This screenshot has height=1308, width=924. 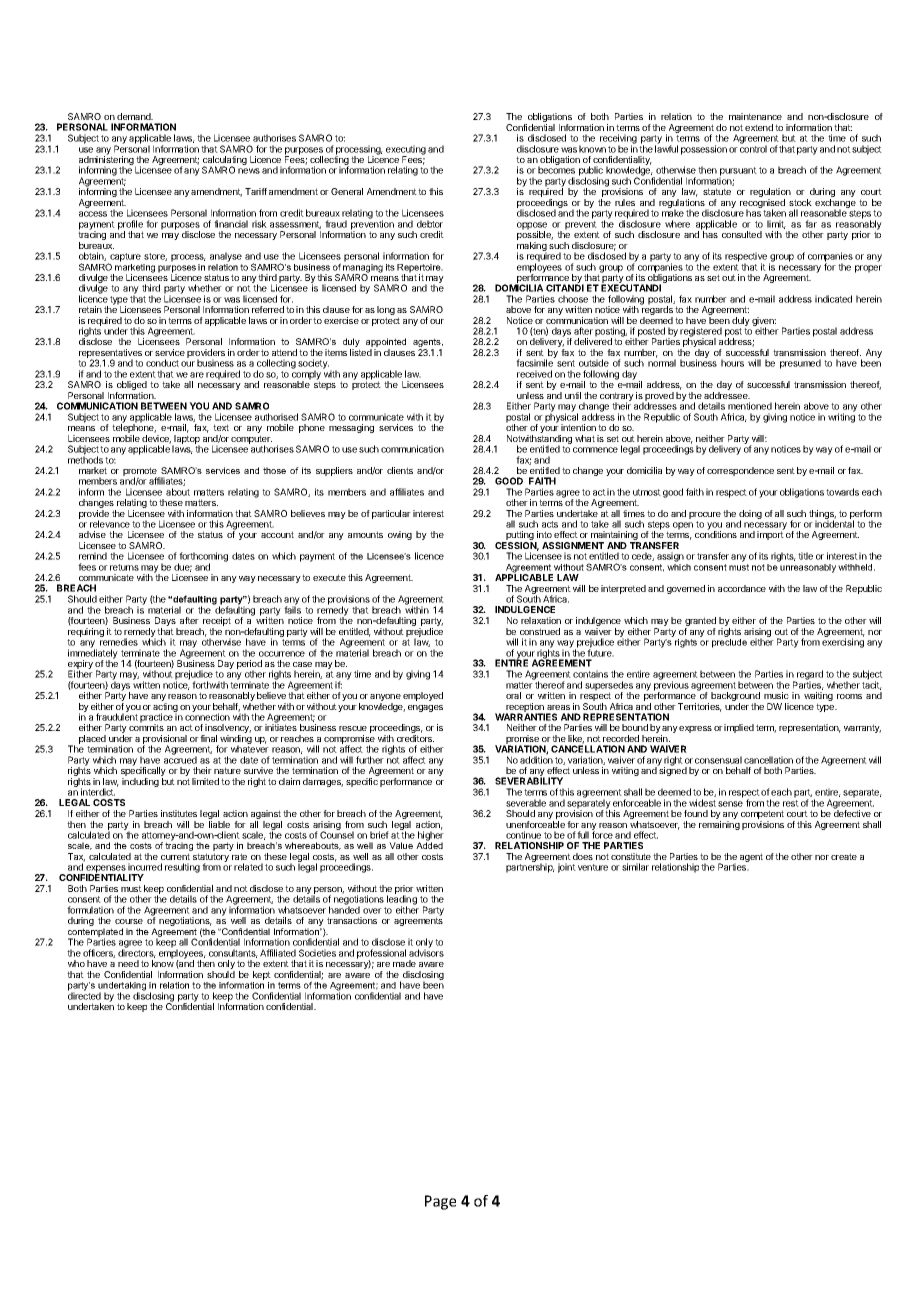 What do you see at coordinates (753, 148) in the screenshot?
I see `control` at bounding box center [753, 148].
